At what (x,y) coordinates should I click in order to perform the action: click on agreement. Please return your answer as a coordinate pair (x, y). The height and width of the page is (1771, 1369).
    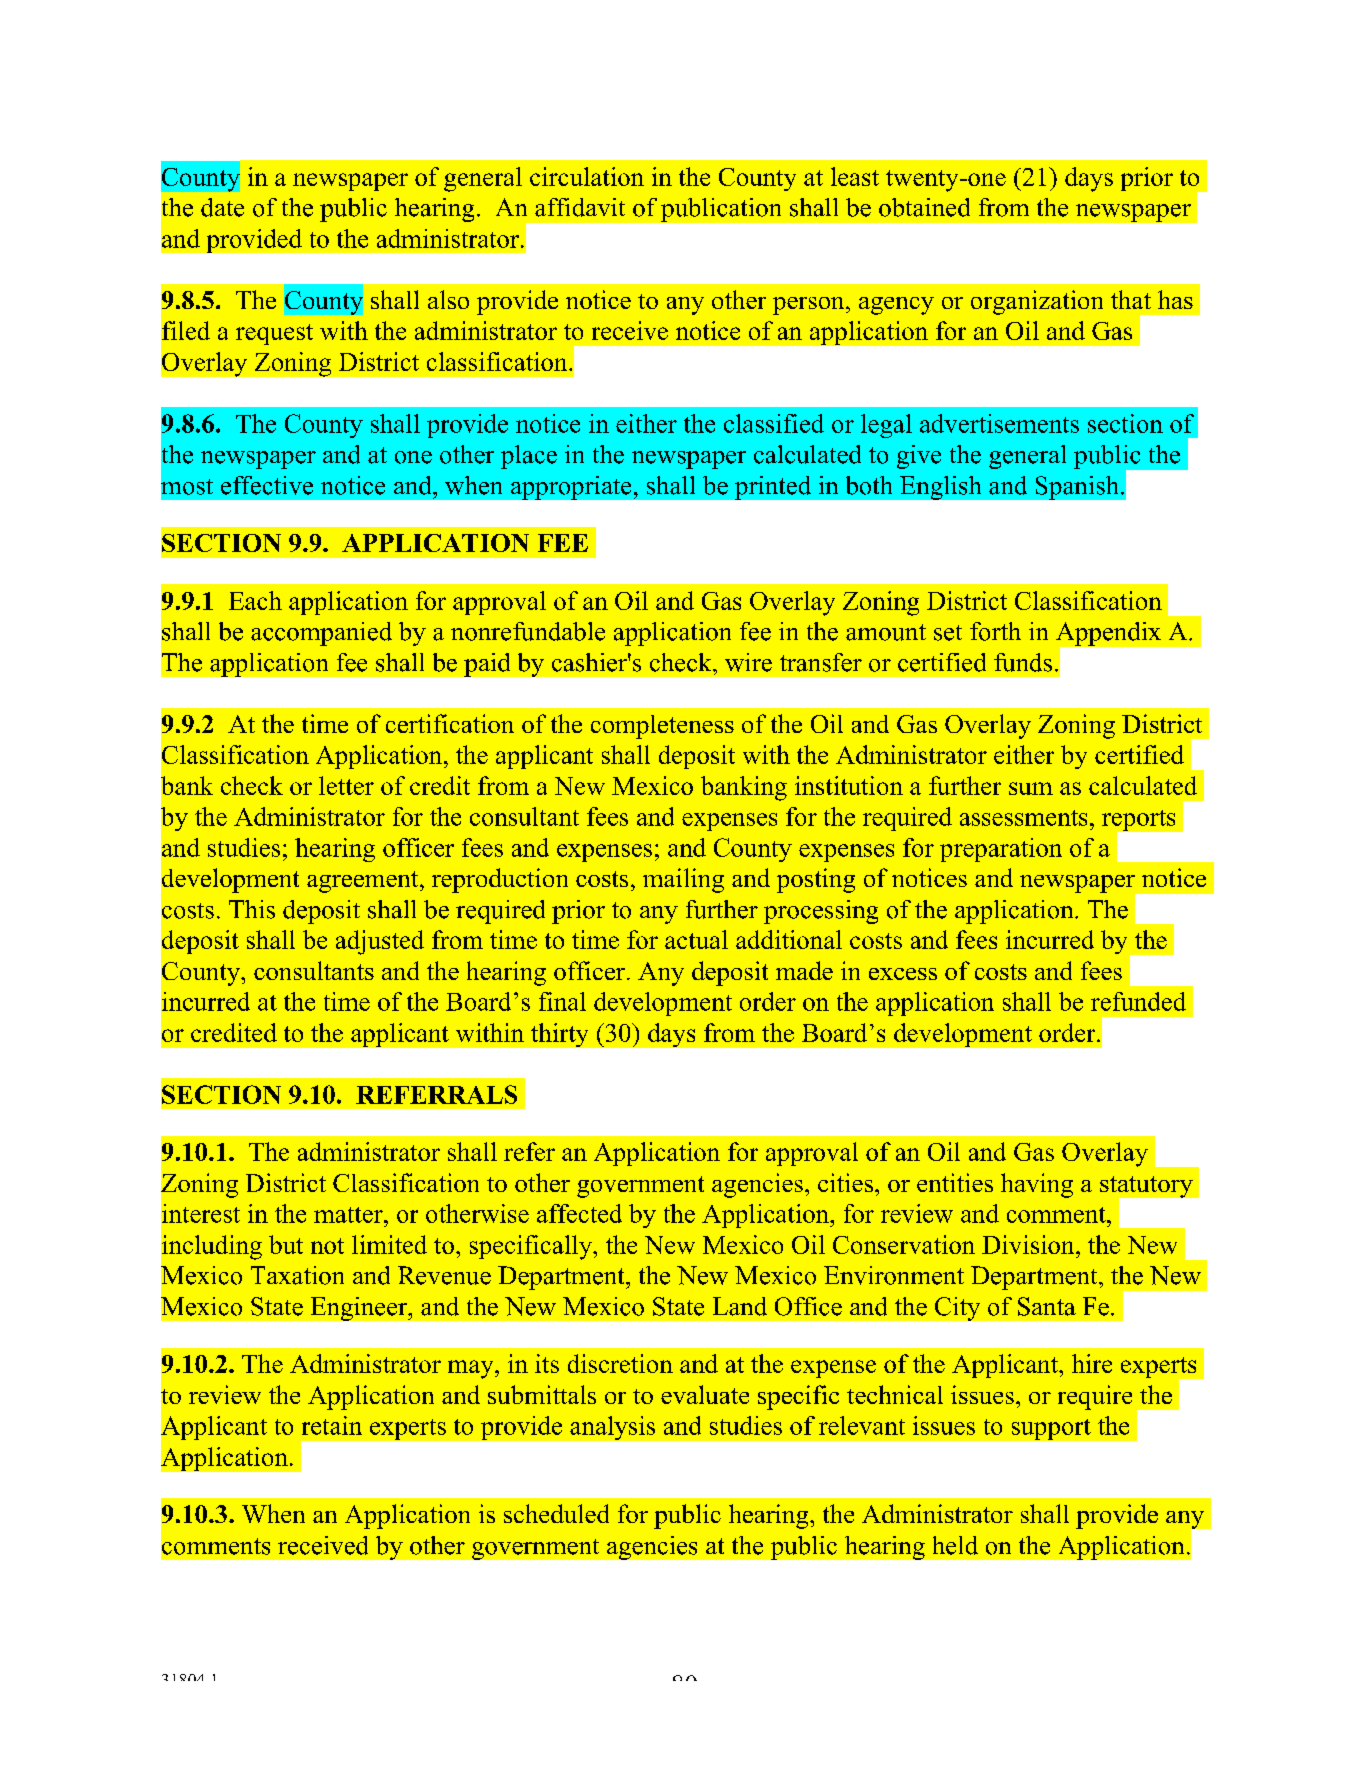
    Looking at the image, I should click on (364, 882).
